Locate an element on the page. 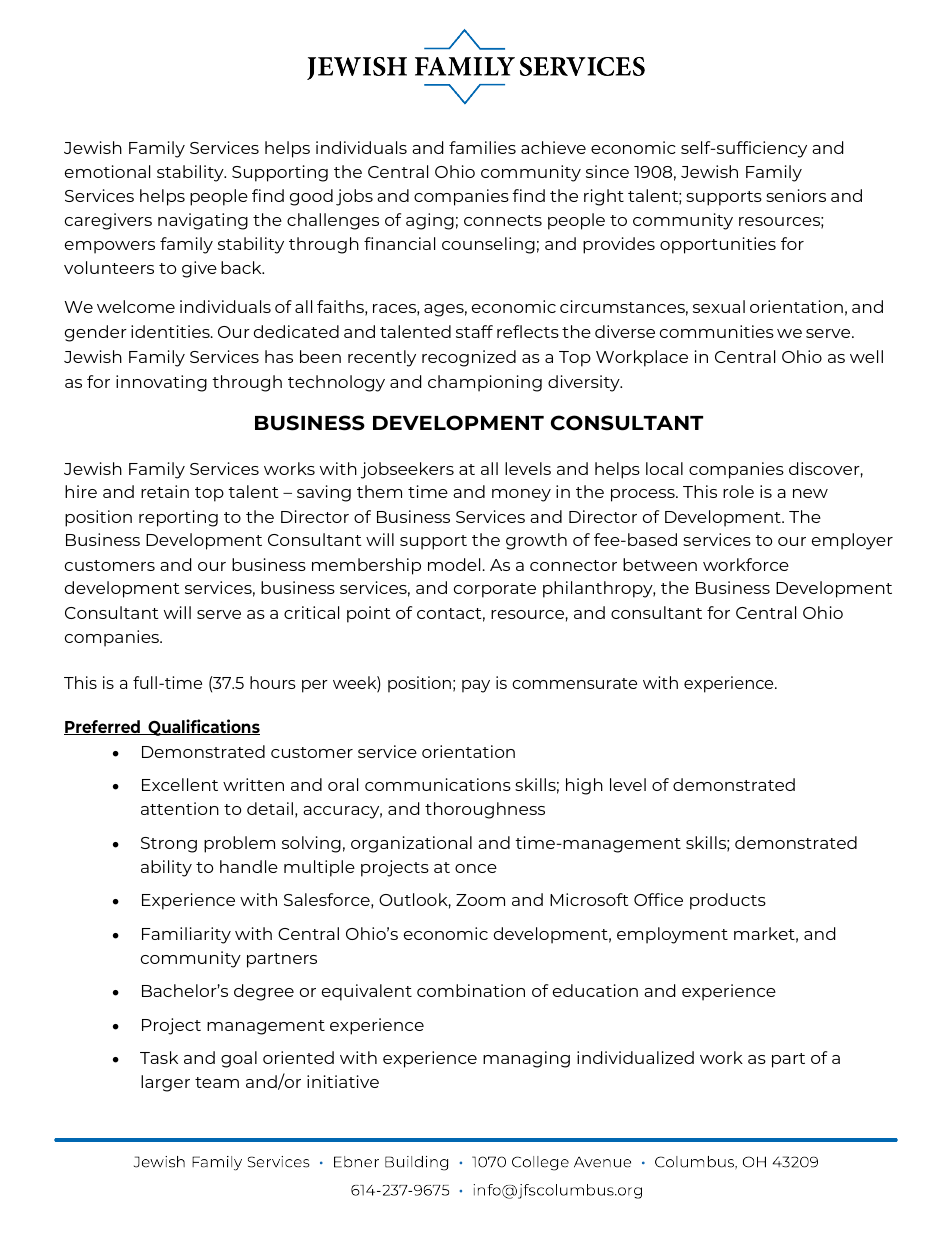 The image size is (952, 1233). critical is located at coordinates (311, 612).
